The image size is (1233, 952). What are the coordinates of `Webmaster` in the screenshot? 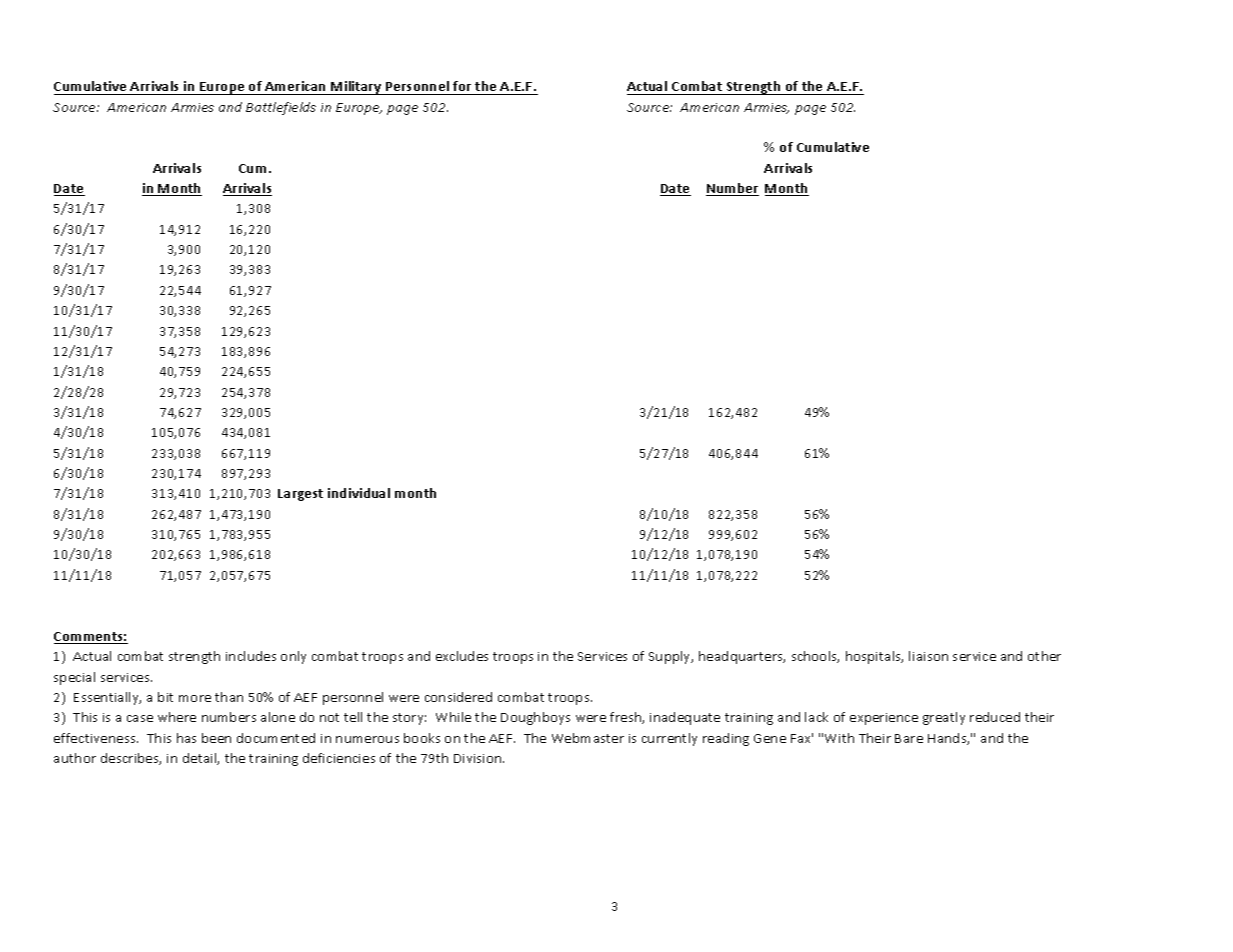 It's located at (588, 738).
